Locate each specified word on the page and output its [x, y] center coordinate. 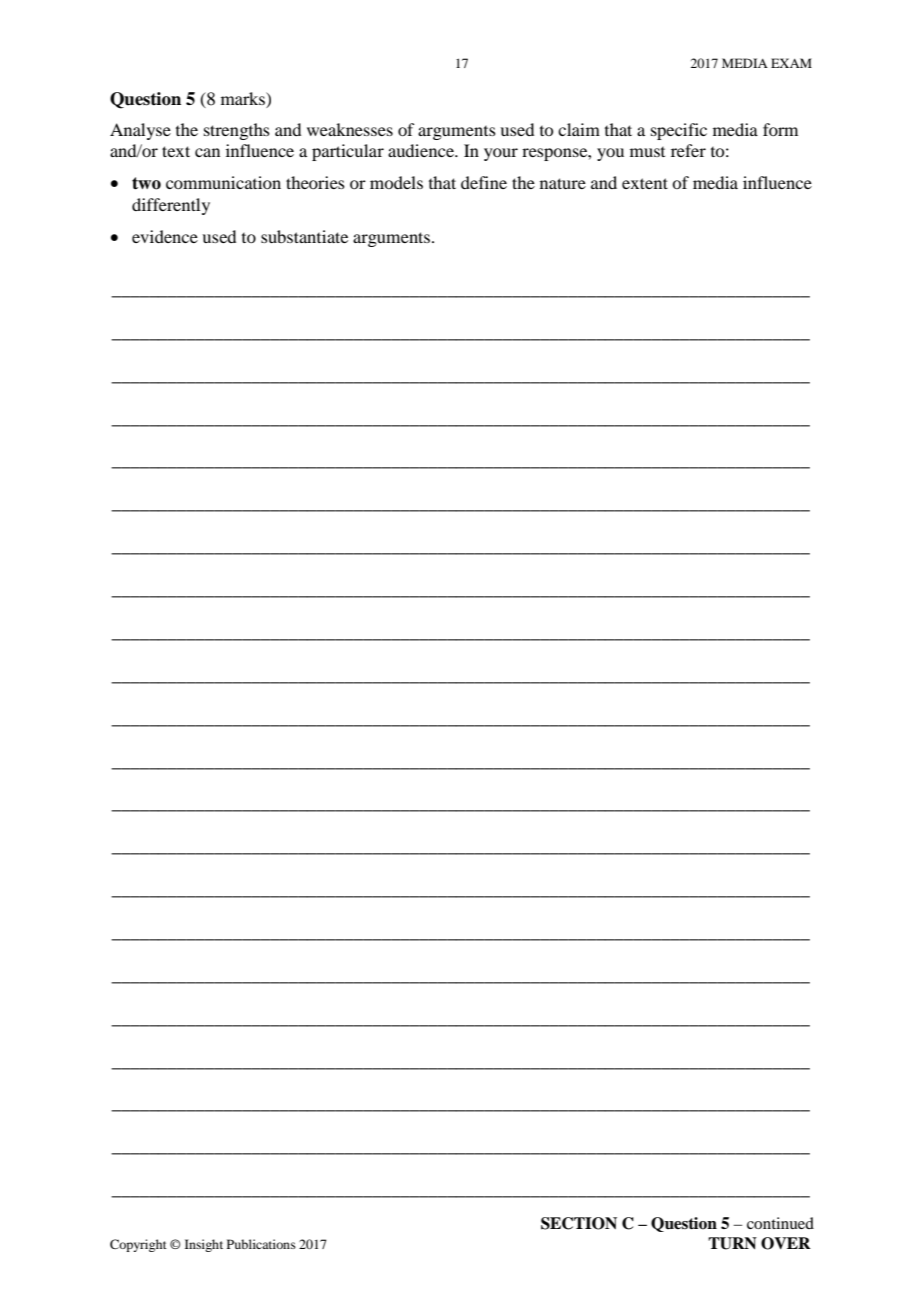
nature [563, 183]
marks [244, 98]
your [501, 154]
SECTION [579, 1223]
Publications [261, 1244]
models [396, 182]
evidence [165, 236]
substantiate [304, 236]
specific [679, 131]
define [484, 182]
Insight [204, 1245]
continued [780, 1223]
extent [645, 183]
